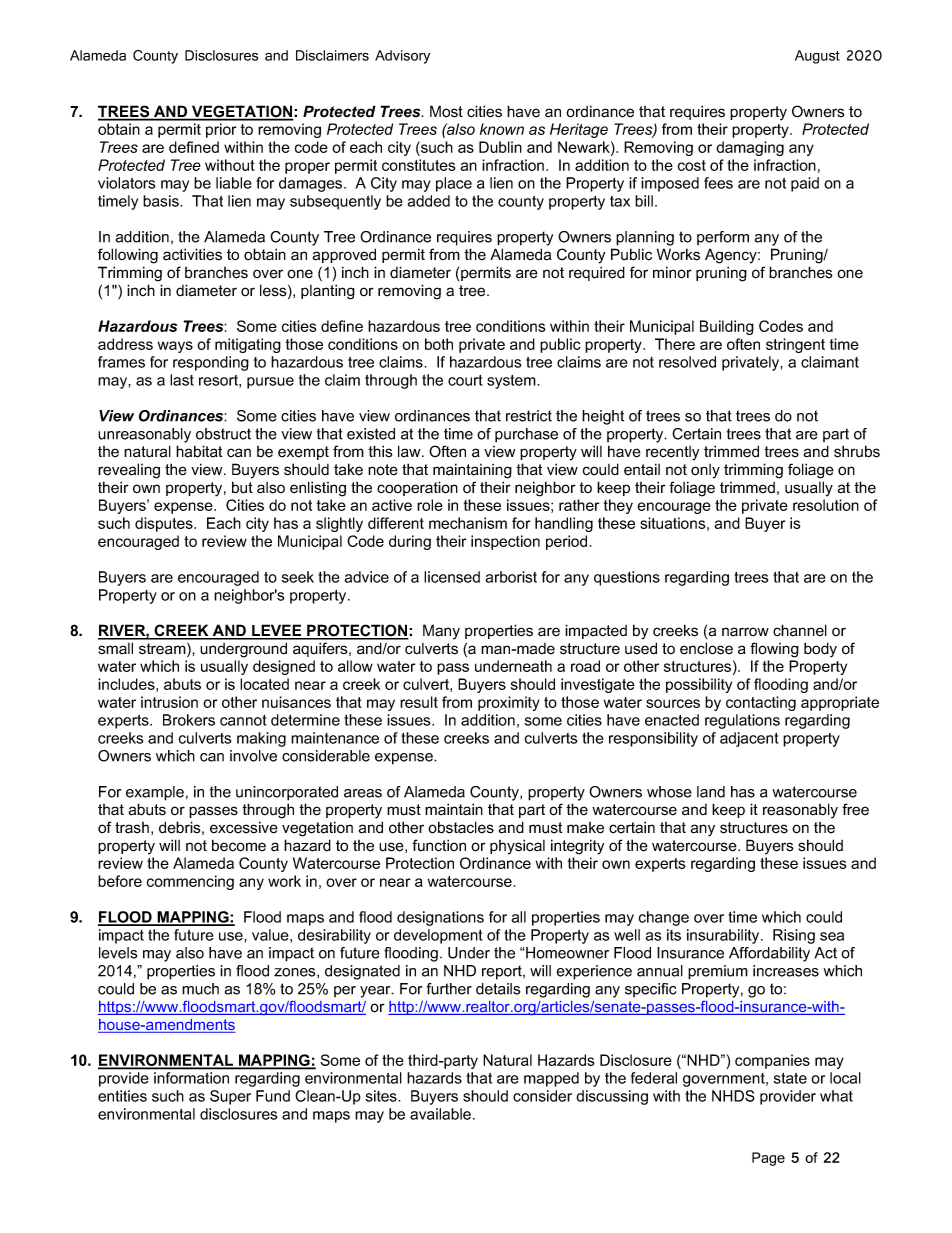  What do you see at coordinates (511, 577) in the page?
I see `arborist` at bounding box center [511, 577].
